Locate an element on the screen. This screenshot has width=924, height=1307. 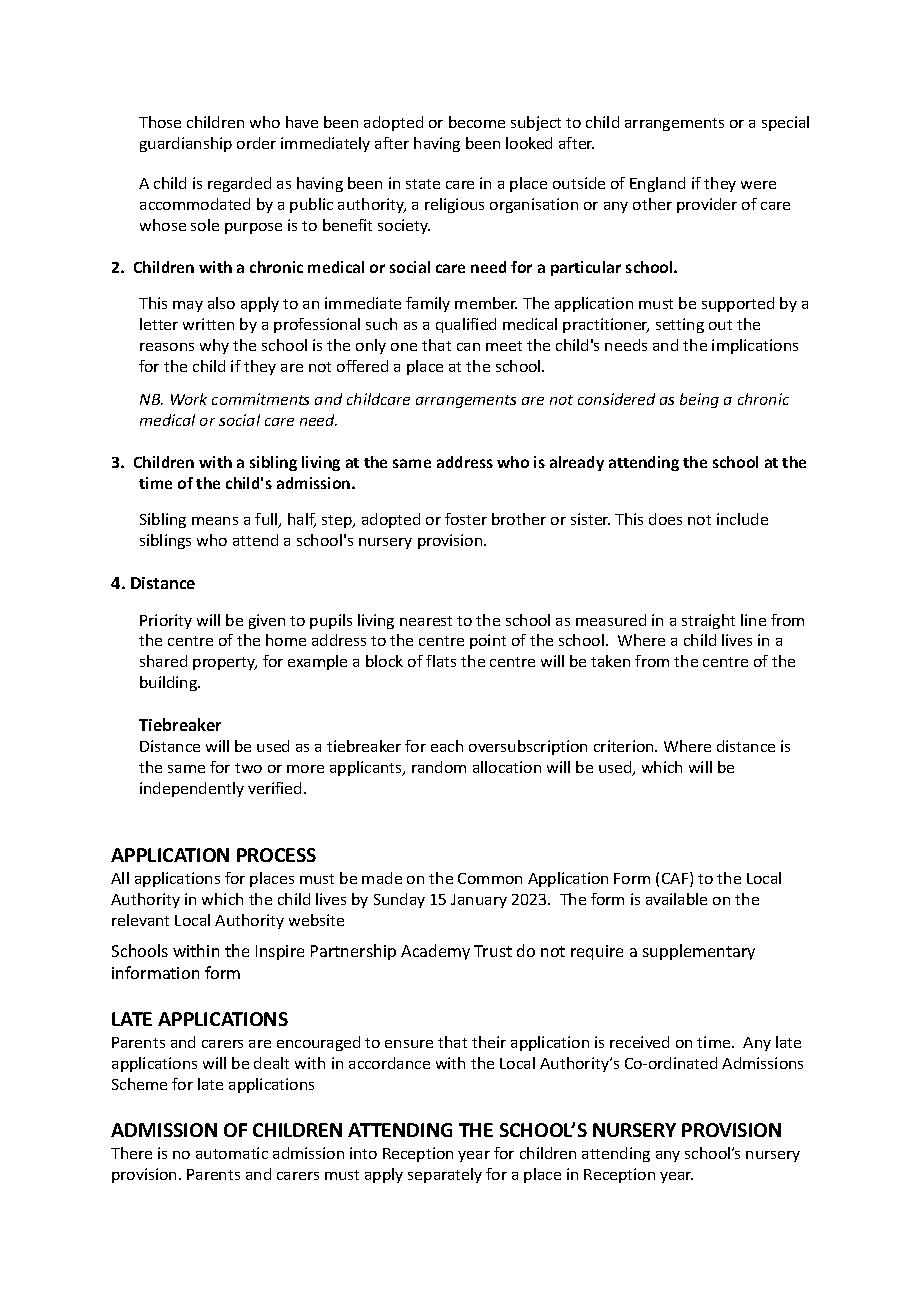
become is located at coordinates (477, 122).
